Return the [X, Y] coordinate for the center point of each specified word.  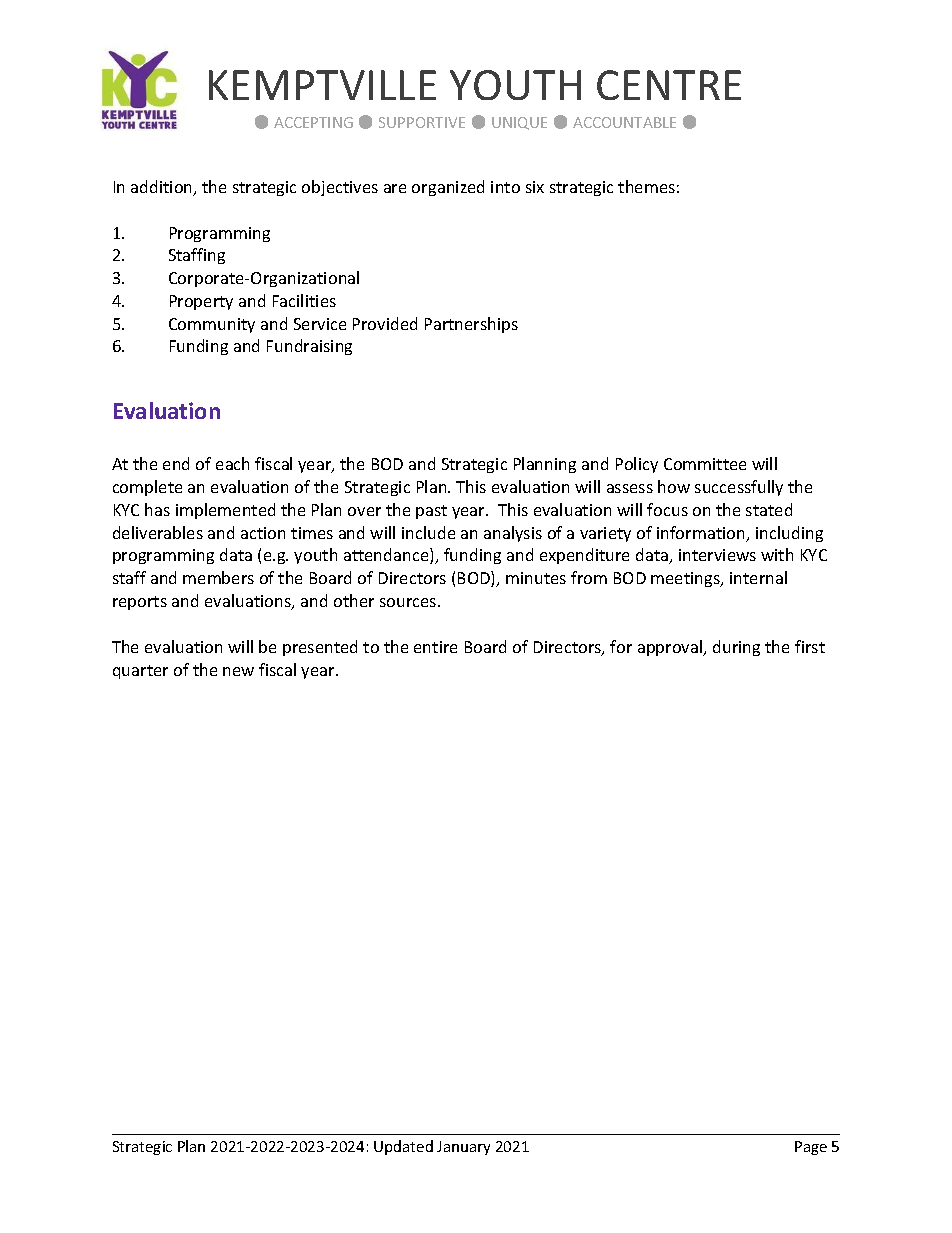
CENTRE [669, 85]
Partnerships [471, 325]
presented [320, 648]
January [463, 1148]
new [238, 671]
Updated [403, 1147]
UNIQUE [519, 123]
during [736, 648]
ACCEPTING [313, 122]
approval [671, 648]
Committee [705, 464]
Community [212, 325]
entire [435, 647]
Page [811, 1148]
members [218, 577]
